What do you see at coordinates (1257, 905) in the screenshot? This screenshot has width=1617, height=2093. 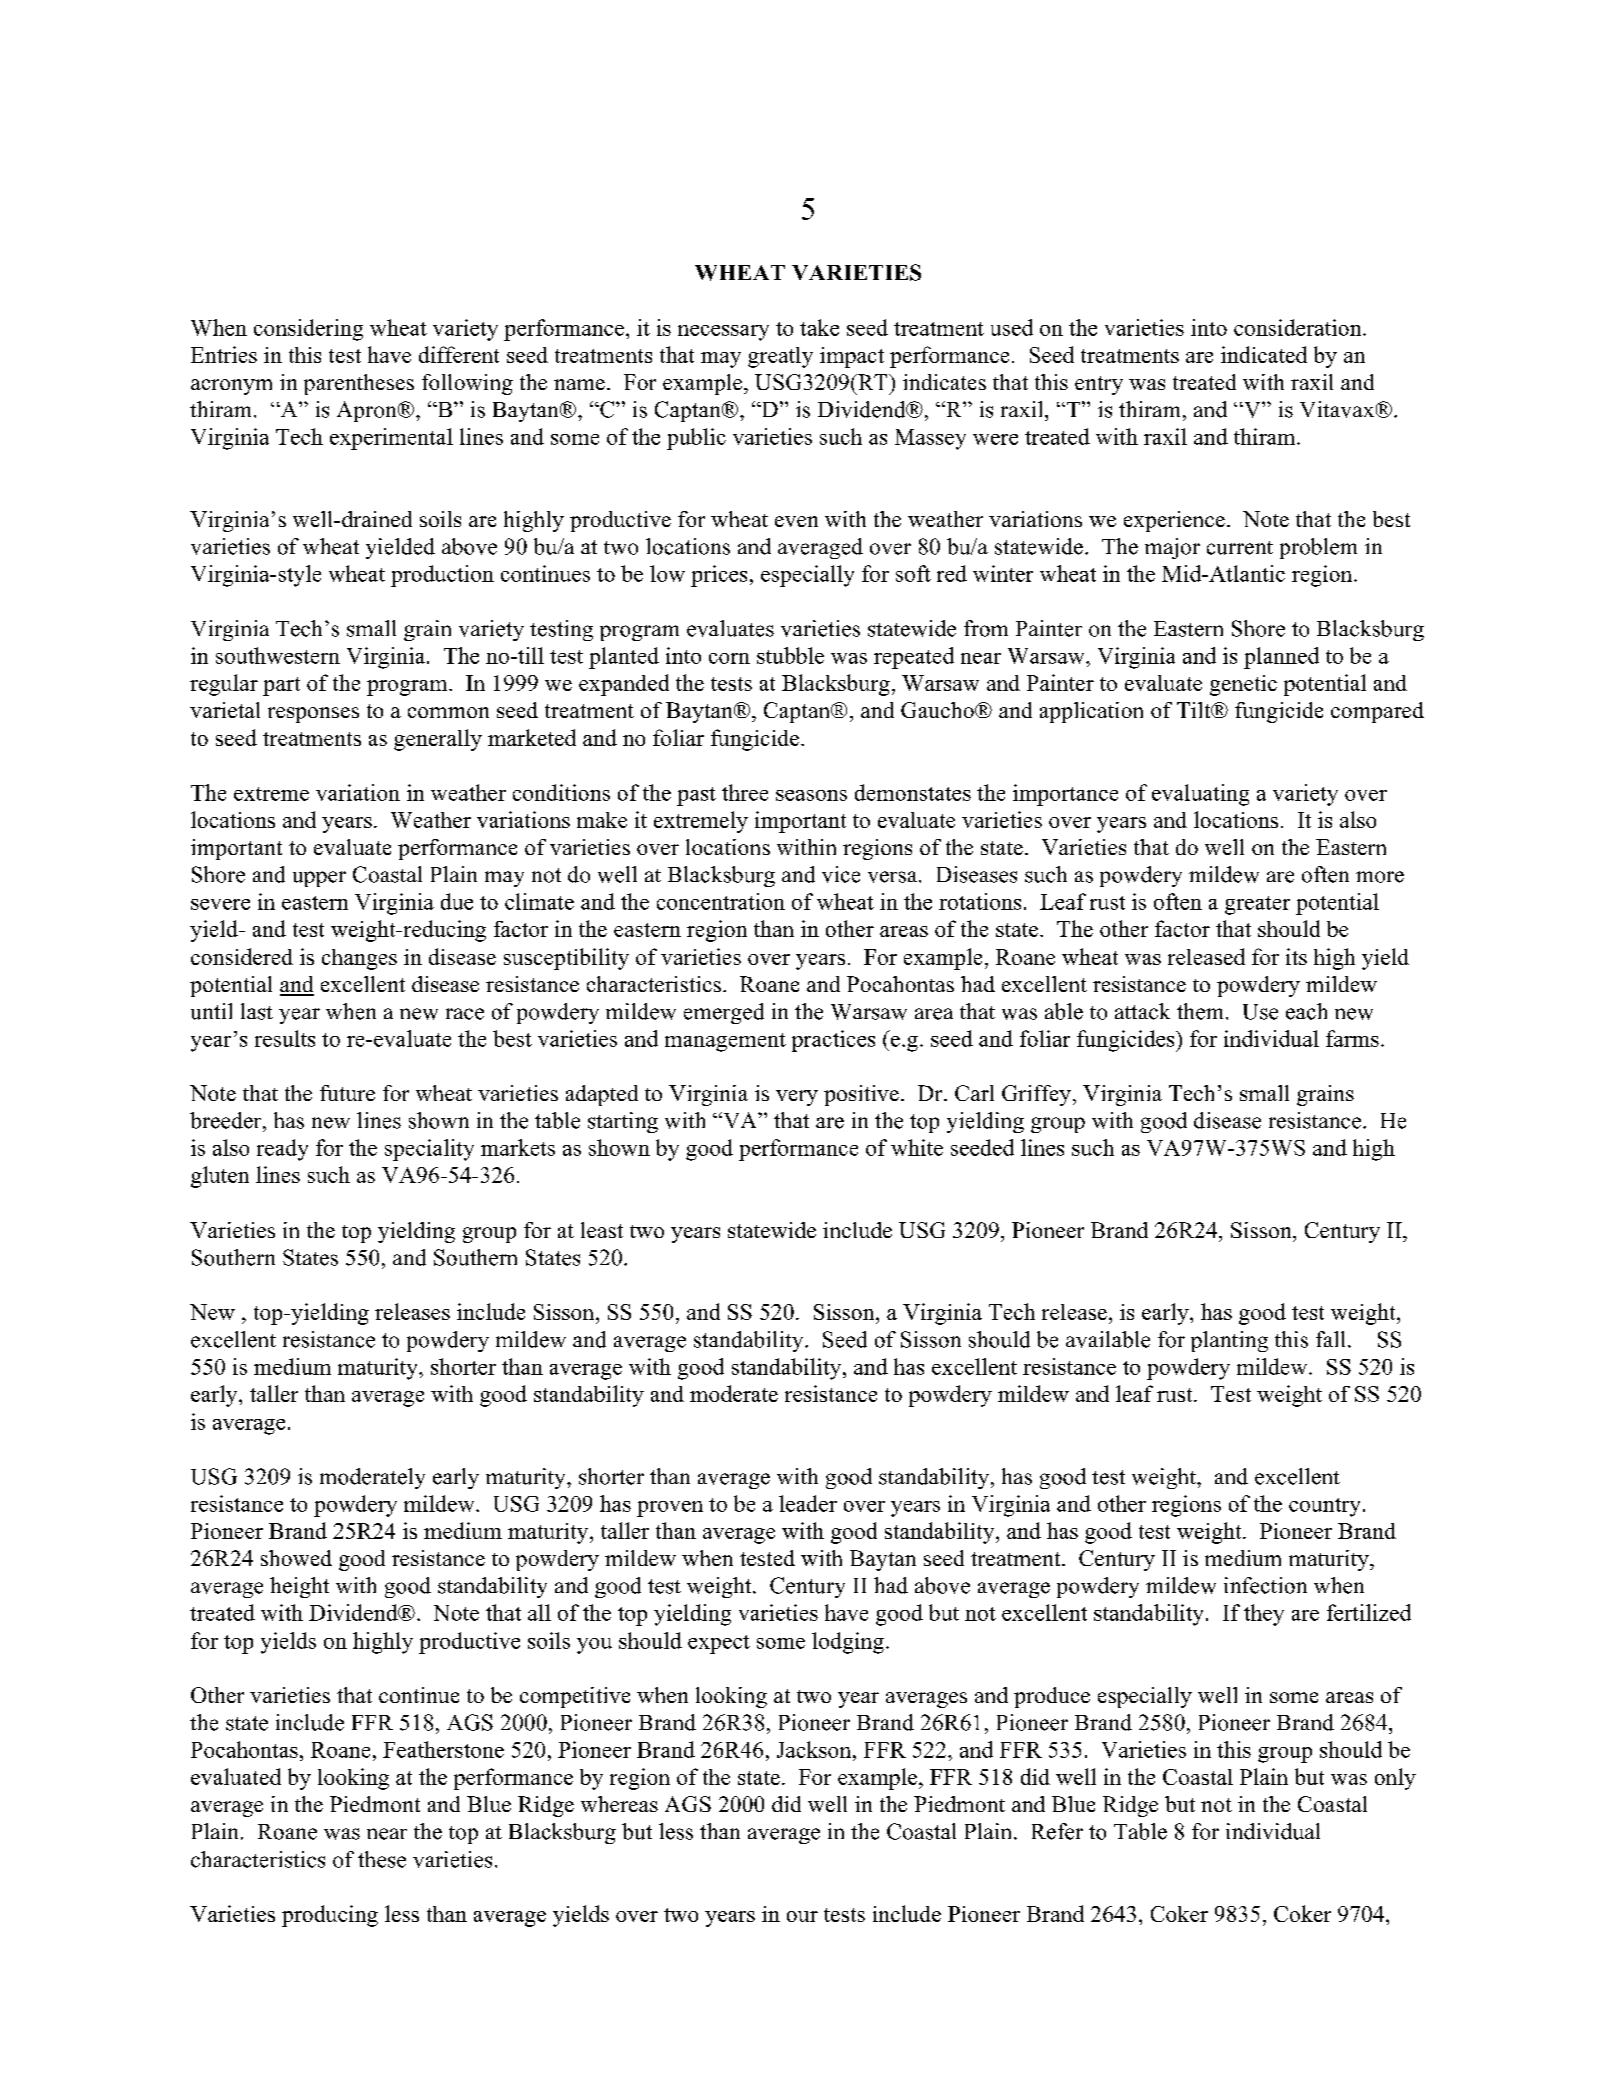 I see `greater` at bounding box center [1257, 905].
